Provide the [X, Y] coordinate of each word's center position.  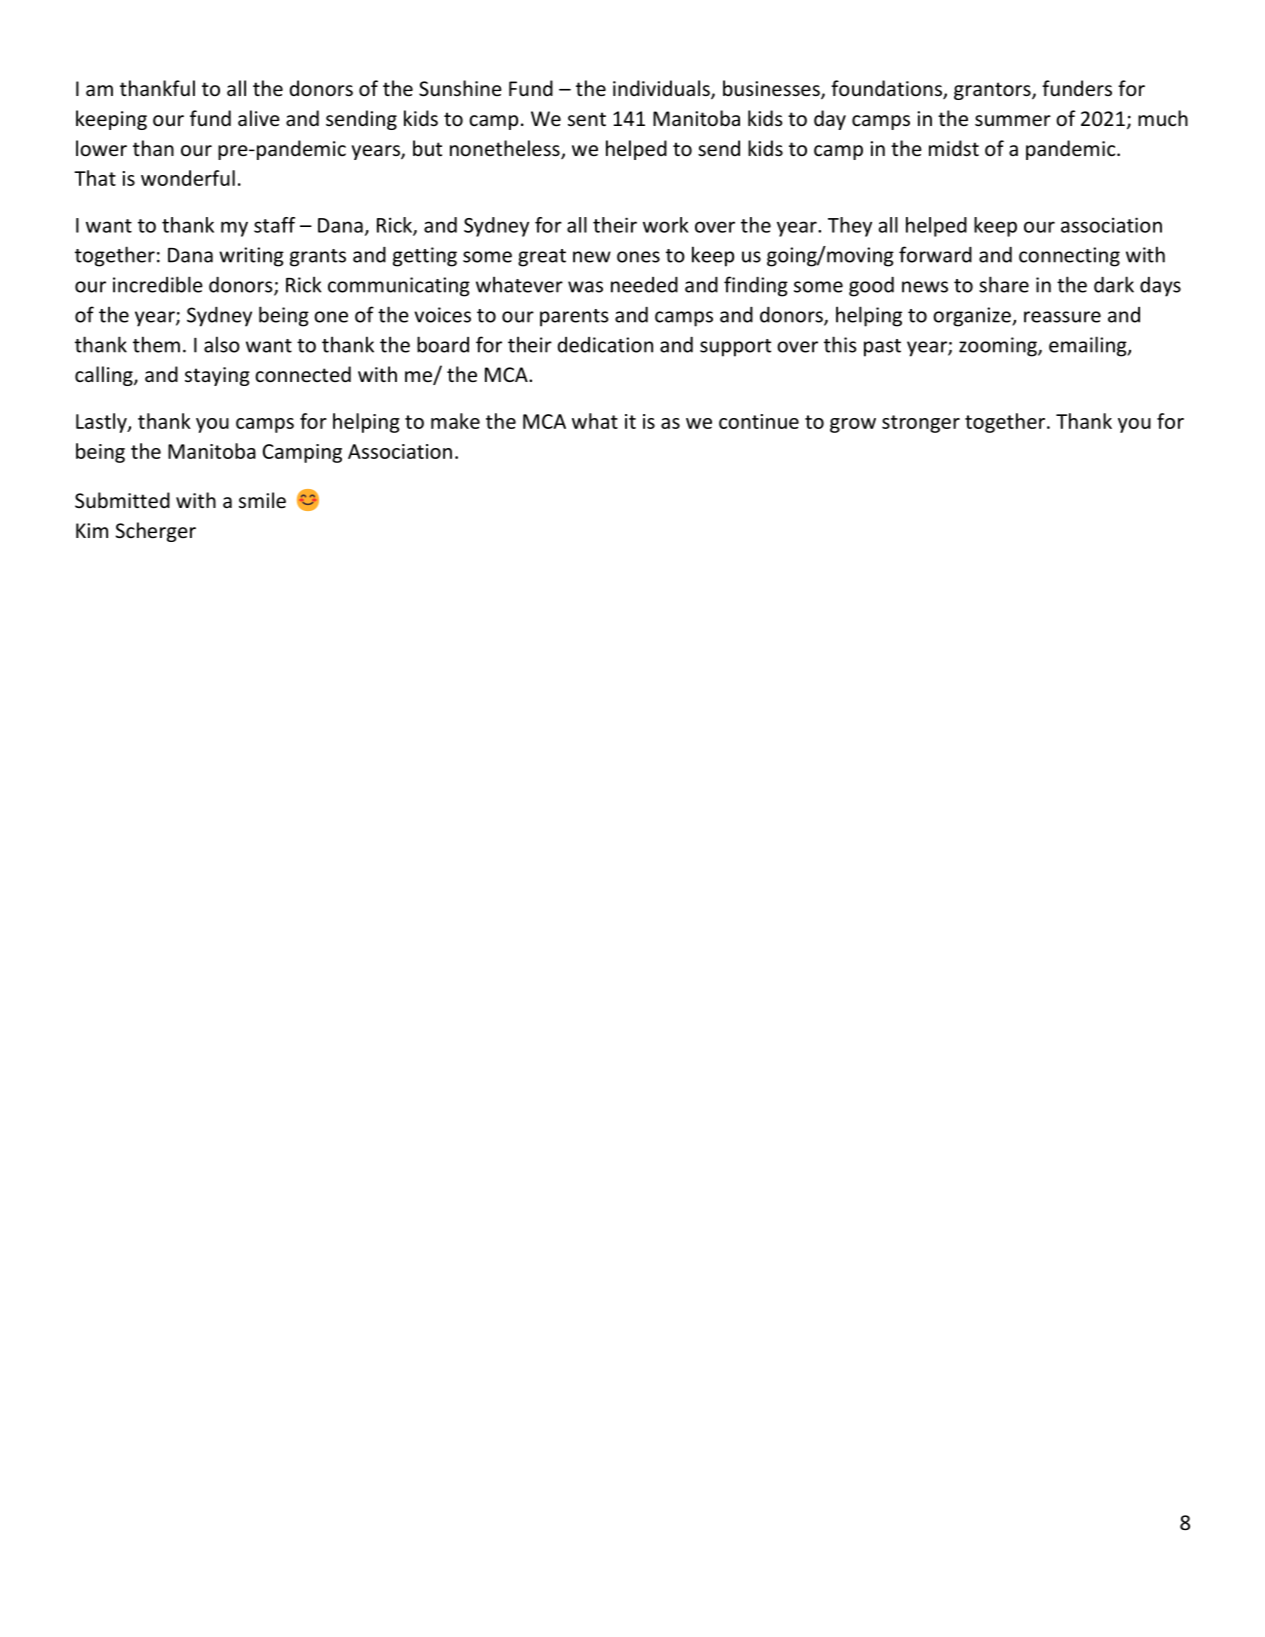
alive [259, 118]
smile [262, 500]
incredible [158, 284]
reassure [1062, 317]
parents [574, 318]
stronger [921, 424]
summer [1013, 121]
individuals [662, 89]
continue [759, 421]
